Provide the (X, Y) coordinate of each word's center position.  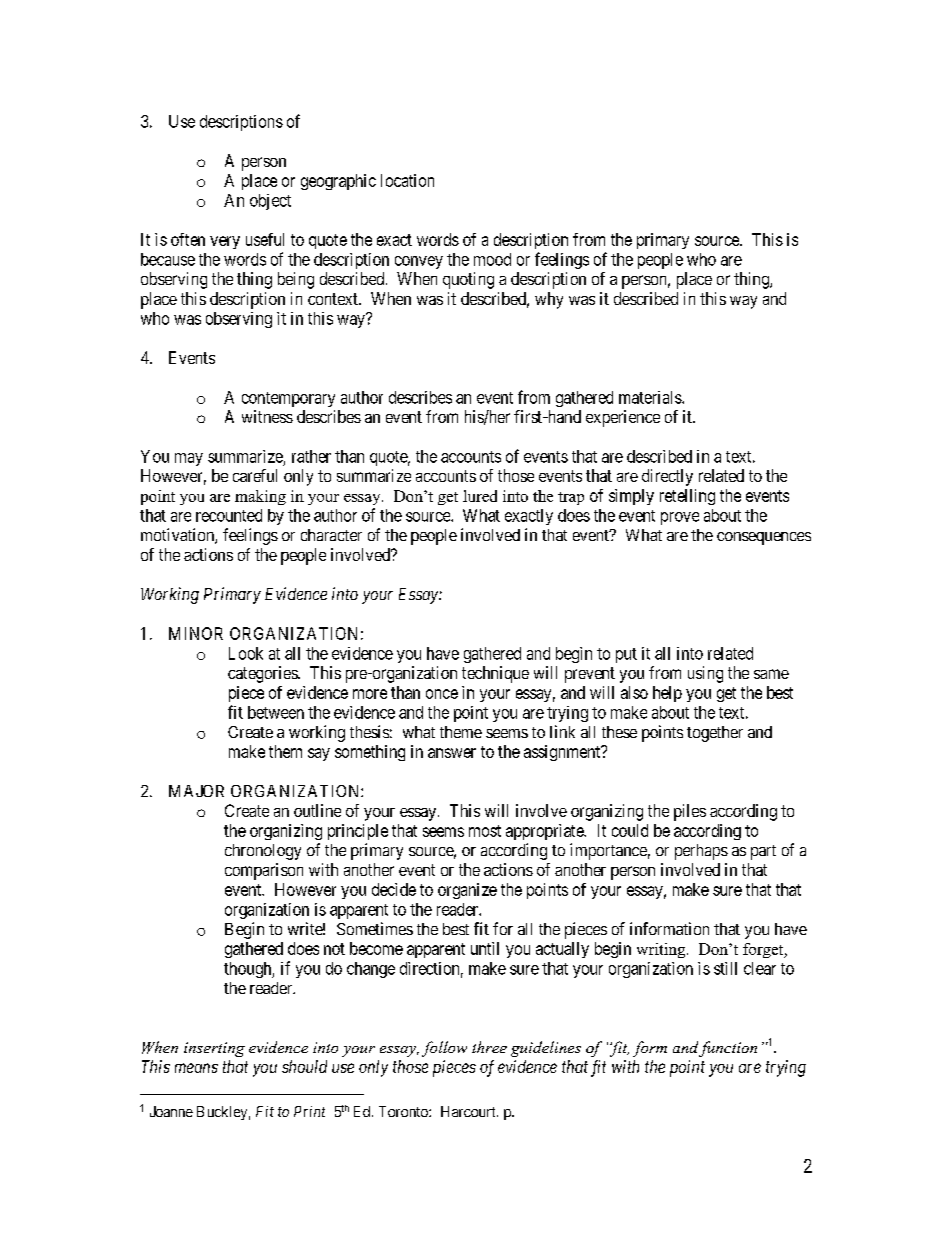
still (725, 968)
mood (492, 259)
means (196, 1068)
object (270, 202)
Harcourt (469, 1111)
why (549, 300)
